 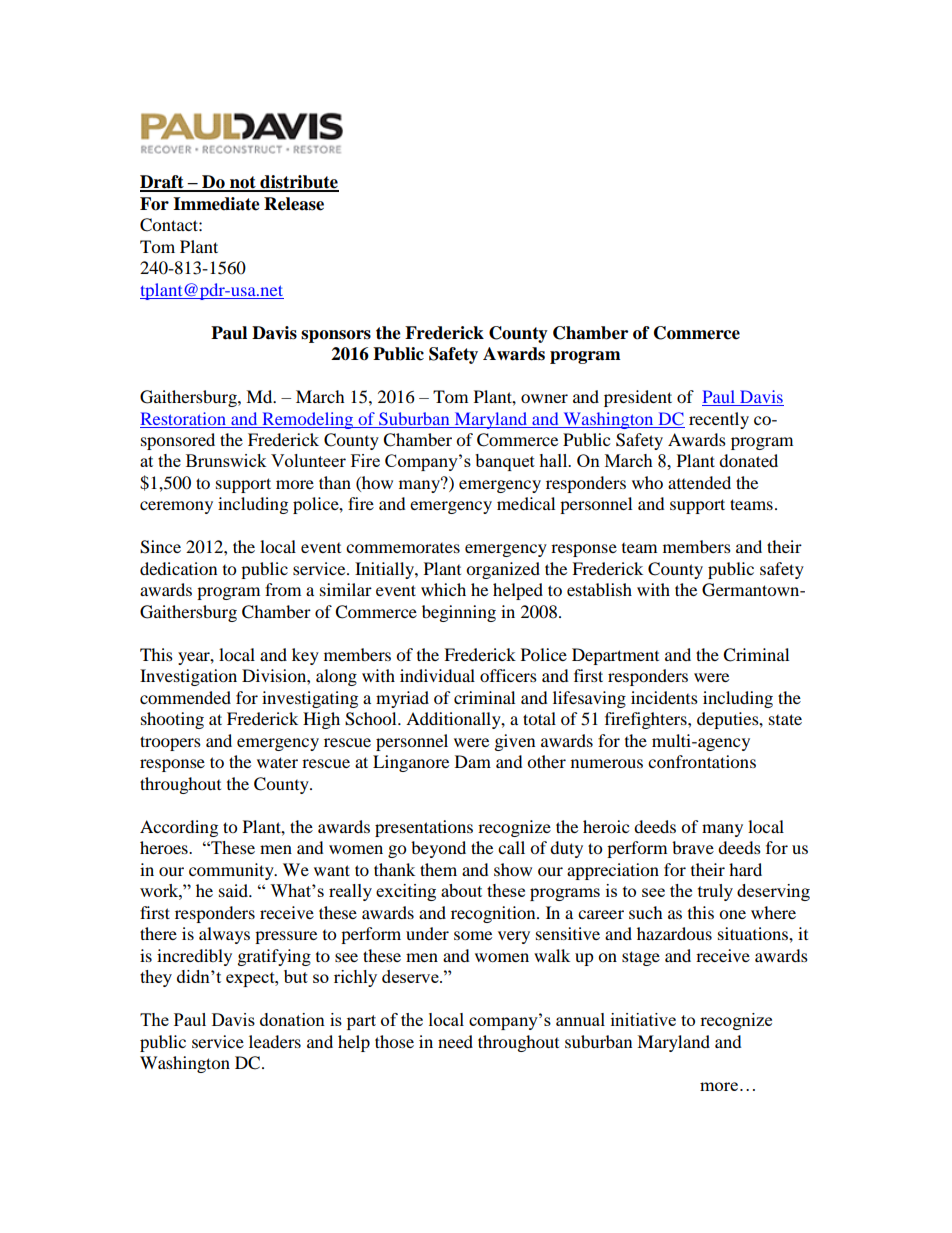 What do you see at coordinates (459, 613) in the screenshot?
I see `beginning` at bounding box center [459, 613].
